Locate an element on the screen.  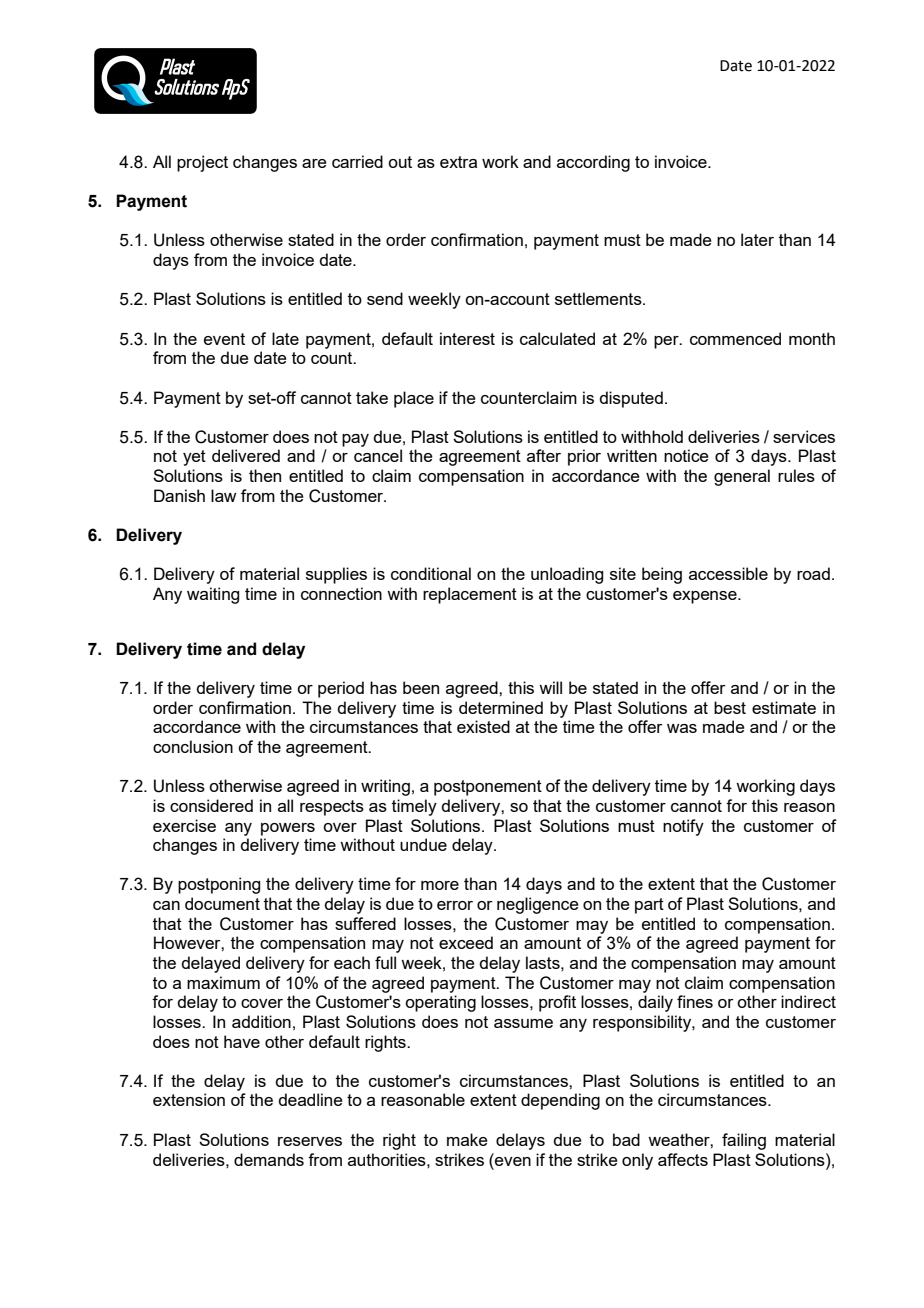
best is located at coordinates (730, 707).
